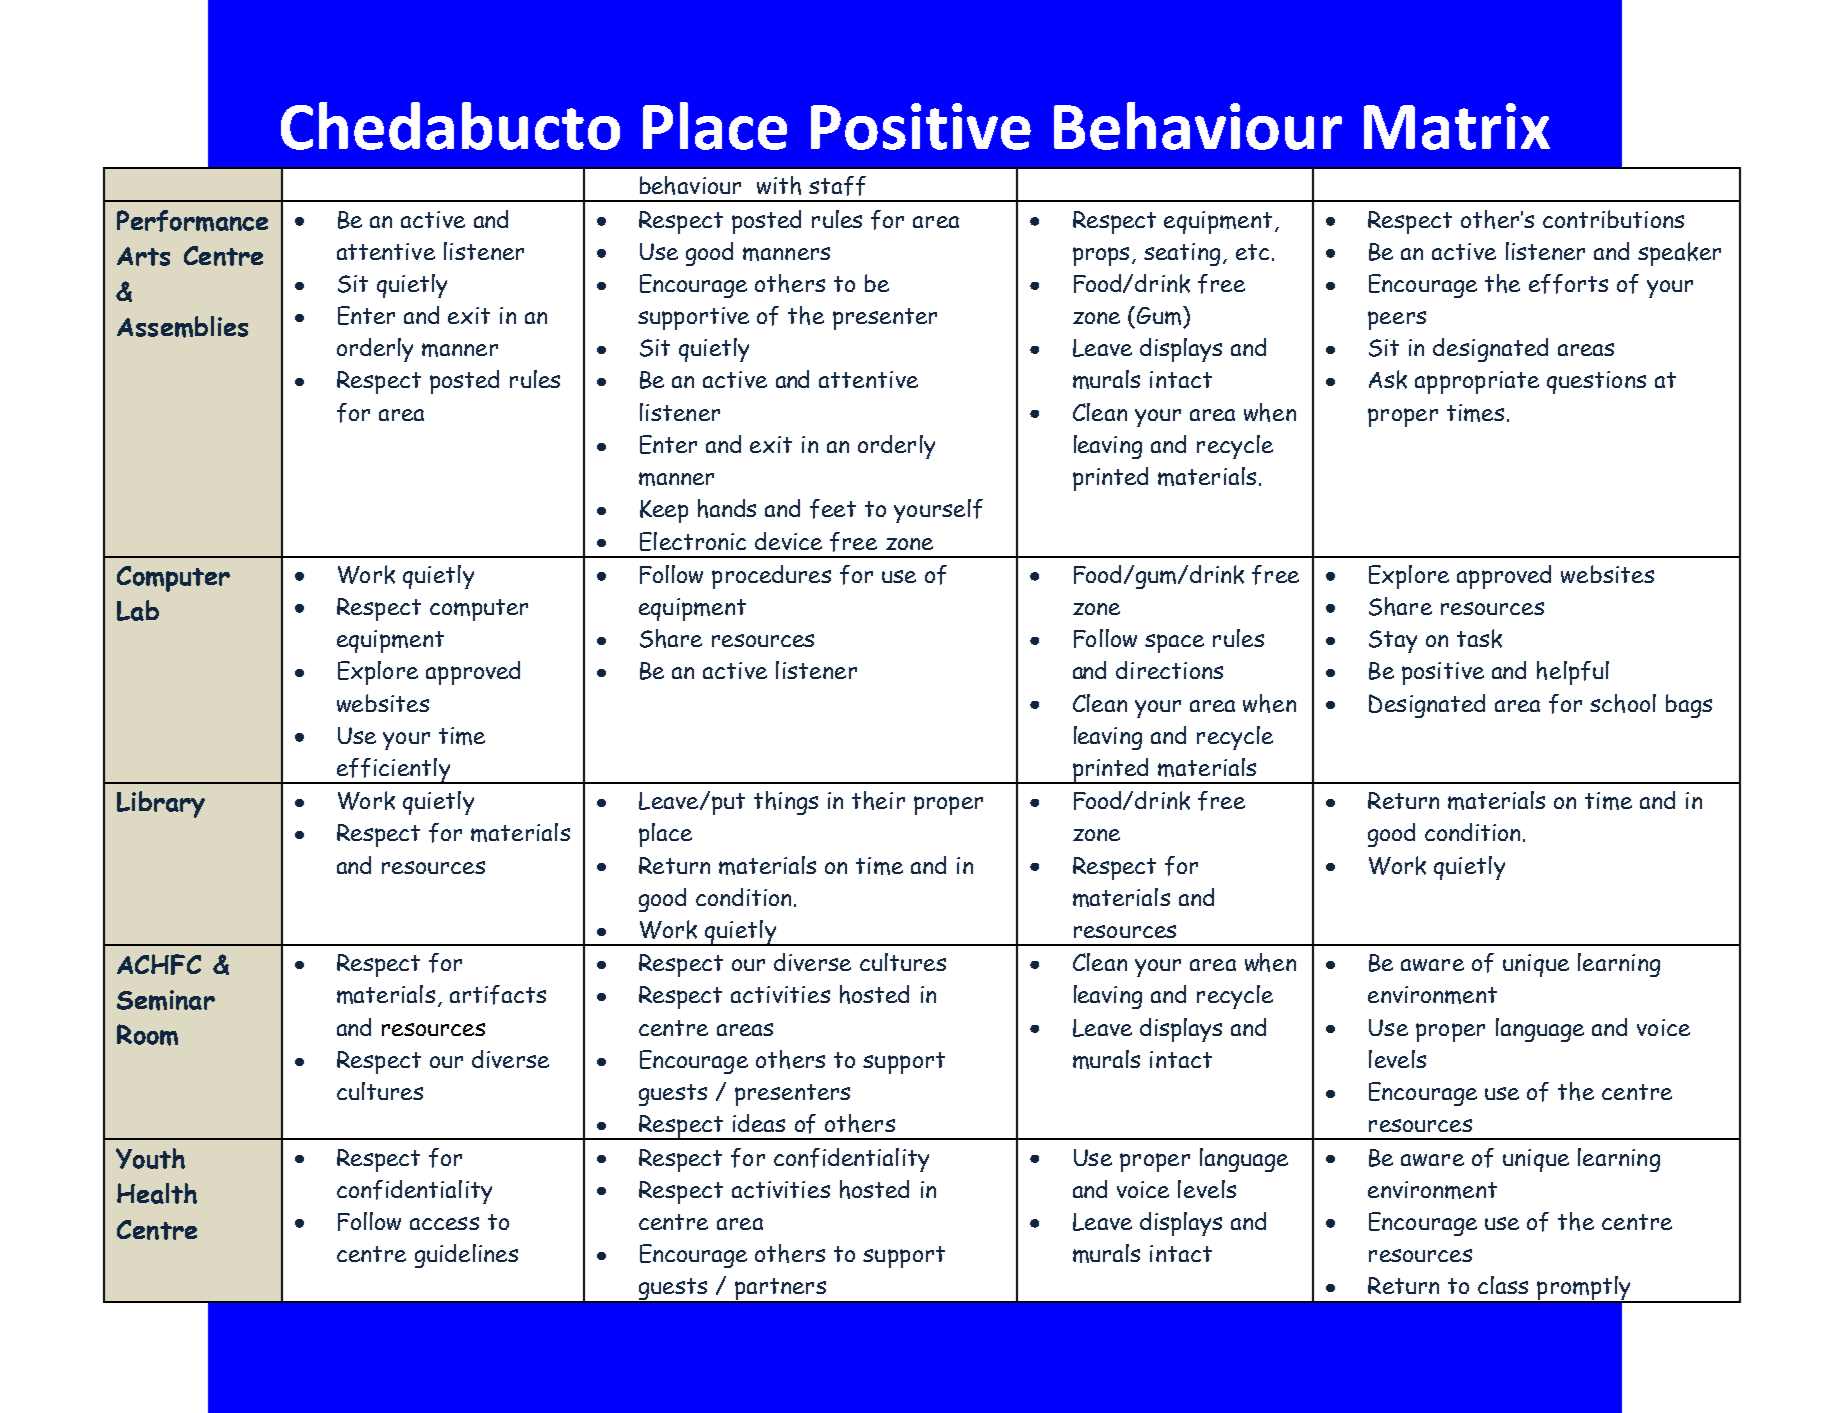  Describe the element at coordinates (138, 610) in the screenshot. I see `Lab` at that location.
